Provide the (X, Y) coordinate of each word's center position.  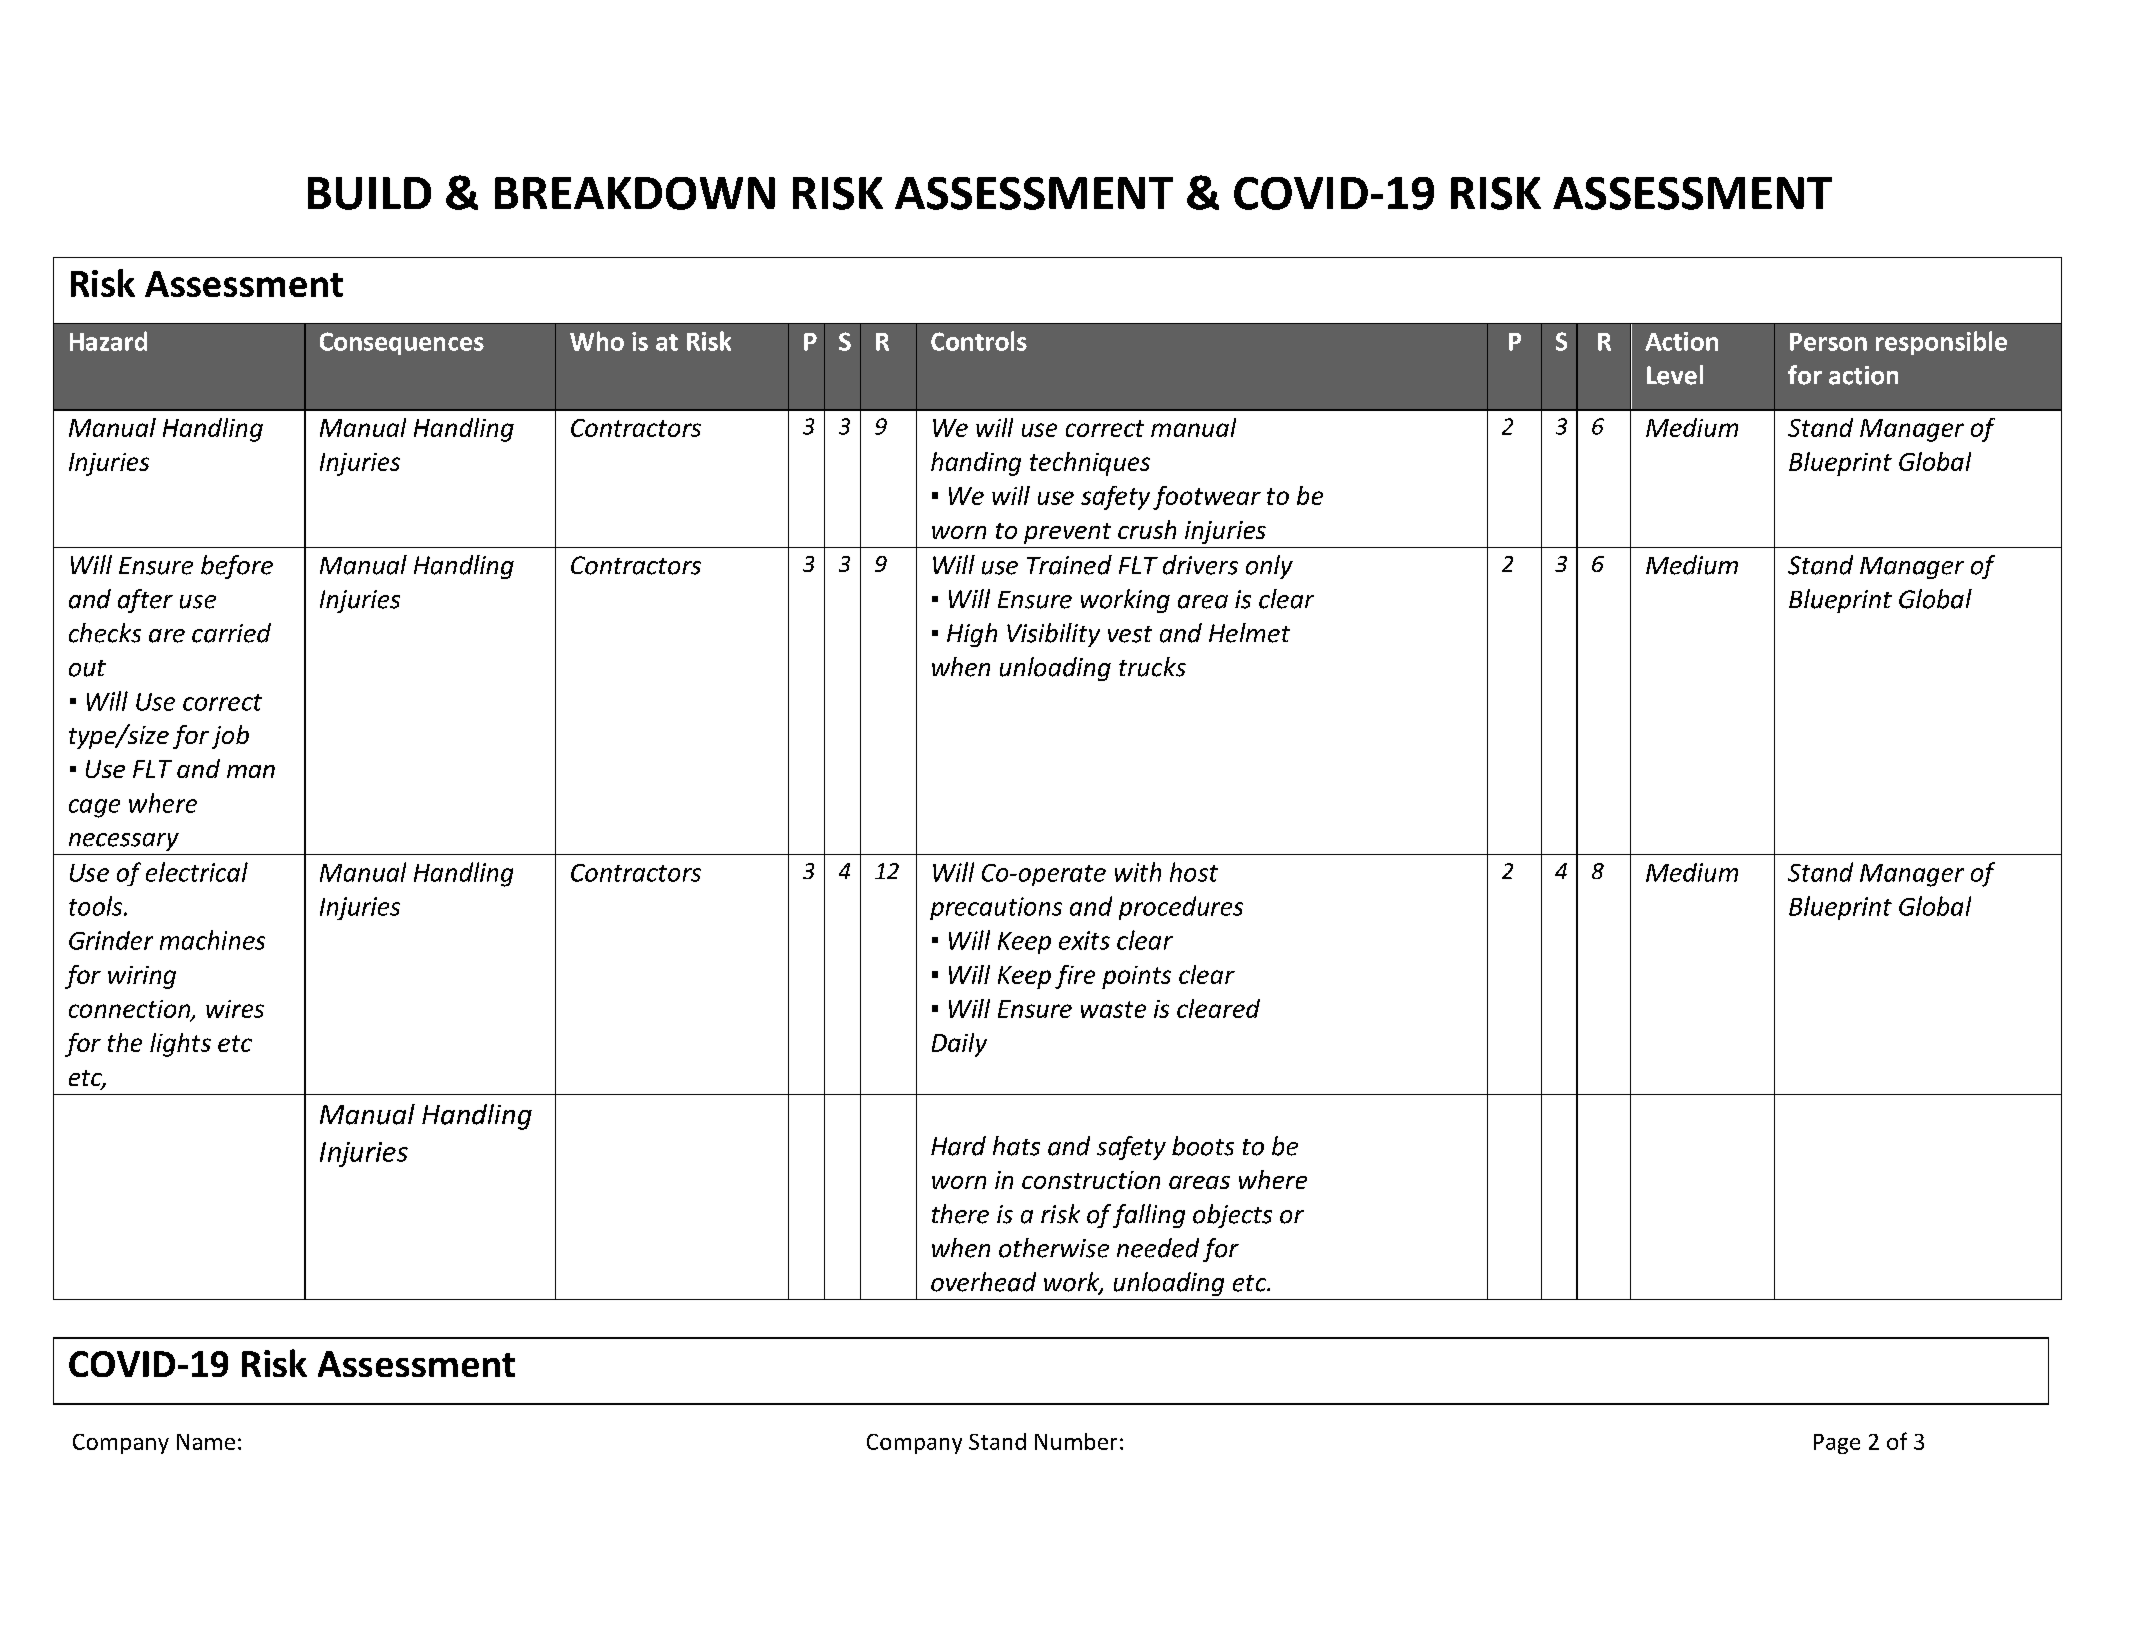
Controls (979, 341)
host (1194, 872)
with (1138, 872)
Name (206, 1442)
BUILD (369, 193)
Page (1837, 1444)
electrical (197, 872)
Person (1828, 342)
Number (1076, 1441)
